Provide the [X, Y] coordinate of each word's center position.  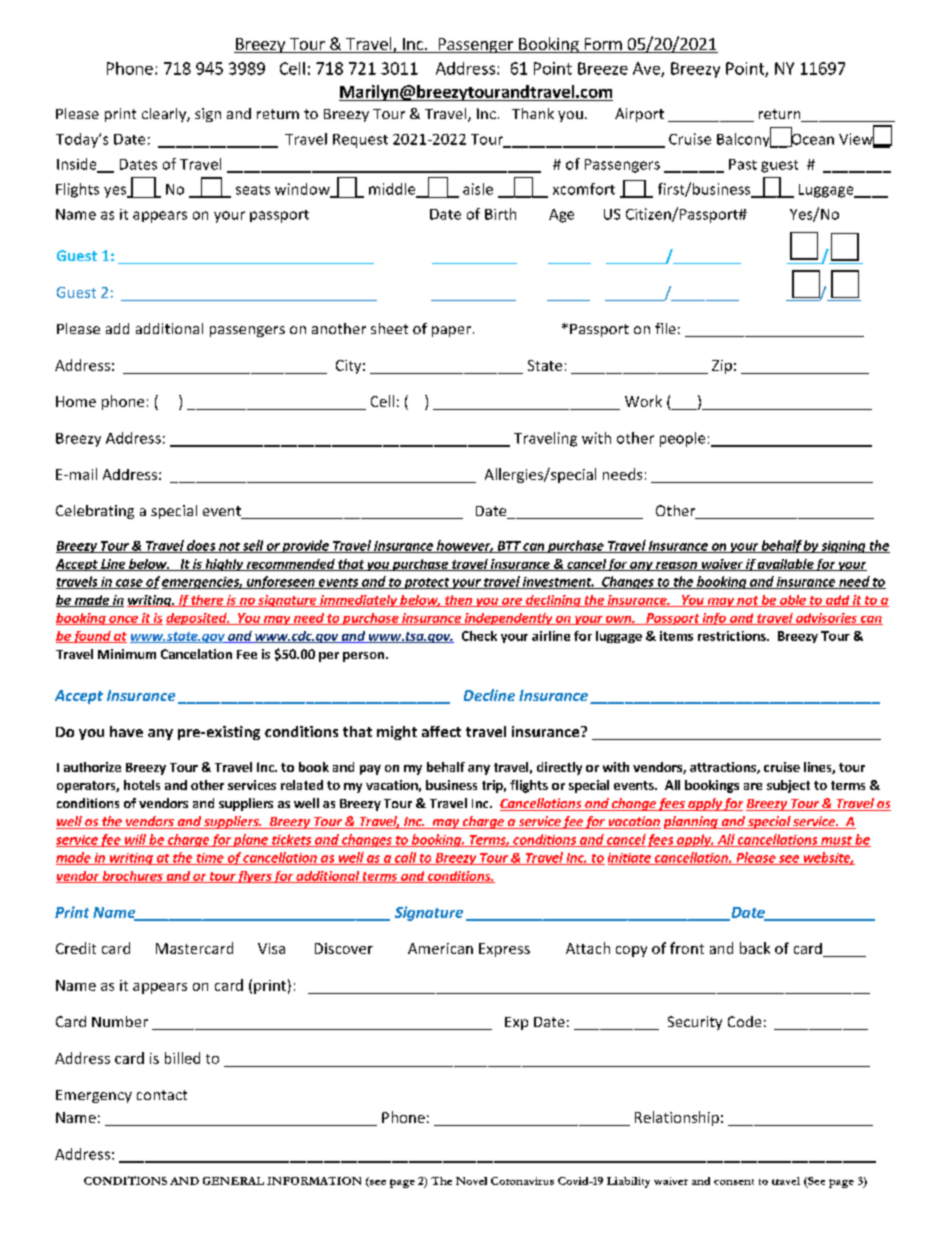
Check [479, 636]
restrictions [733, 636]
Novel [471, 1181]
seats [253, 190]
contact [162, 1095]
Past [743, 164]
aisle [478, 189]
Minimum [127, 654]
